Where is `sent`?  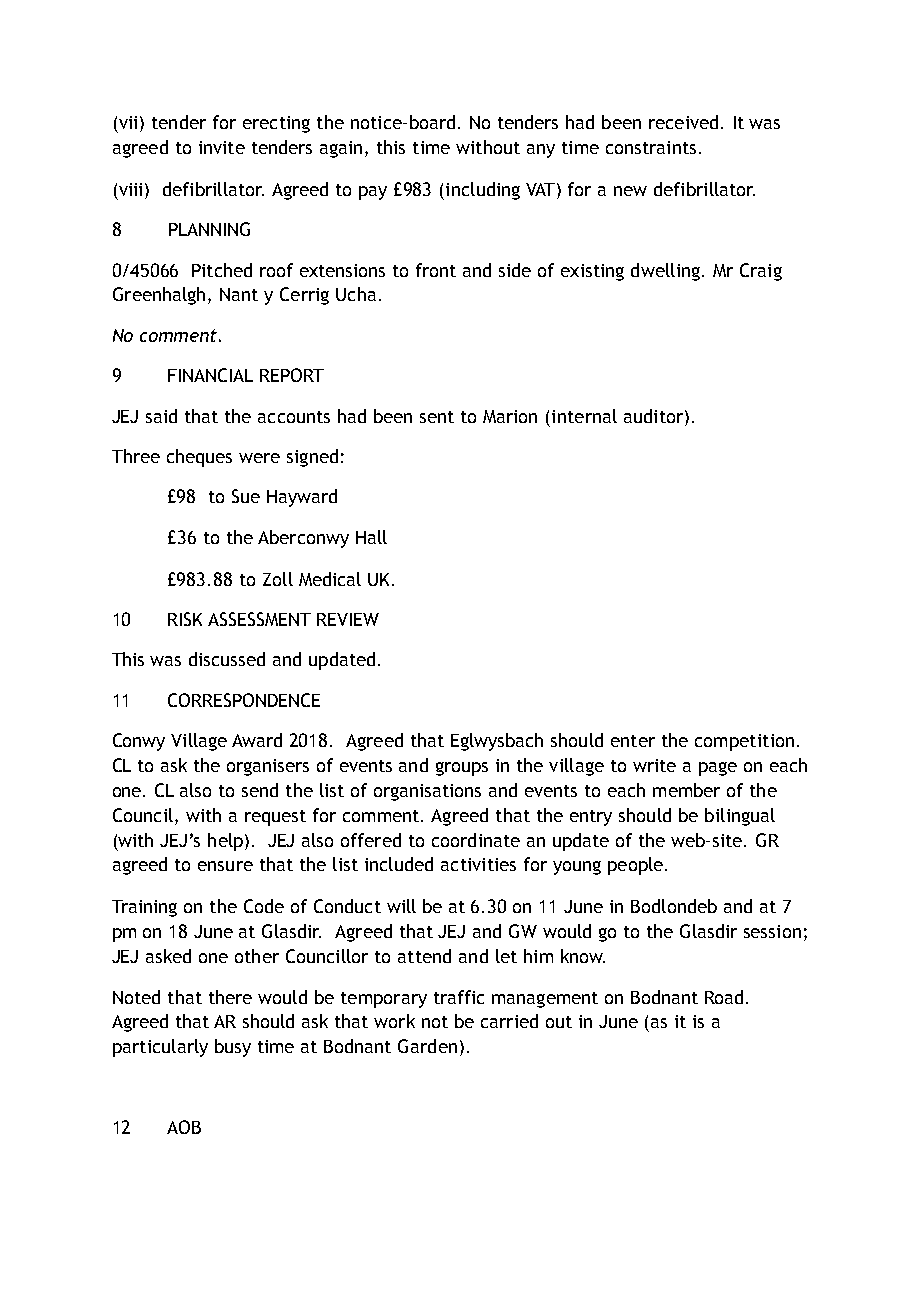 sent is located at coordinates (437, 417).
